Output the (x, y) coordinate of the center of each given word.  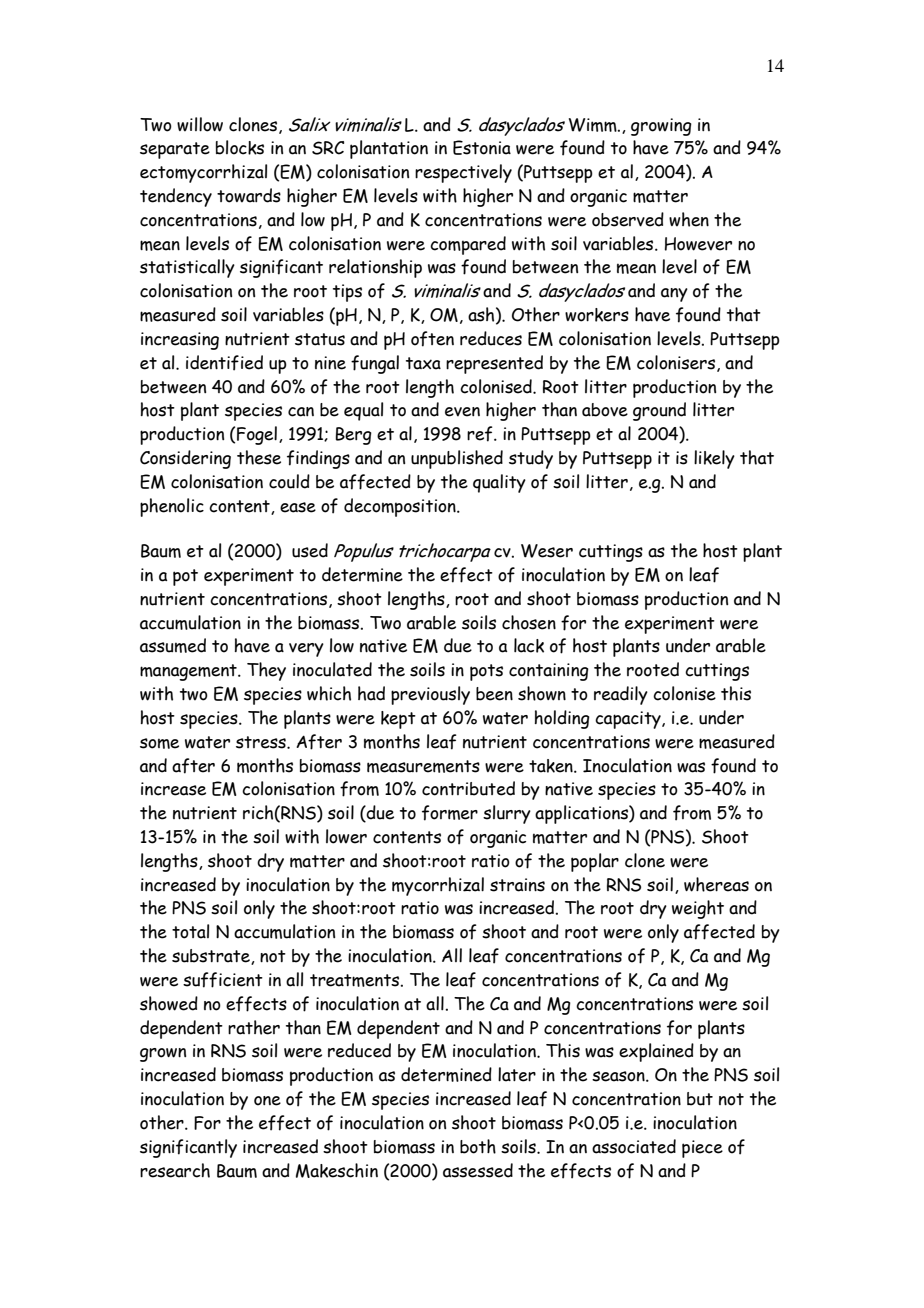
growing (661, 127)
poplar (595, 862)
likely (714, 459)
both (478, 1146)
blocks (240, 147)
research (175, 1170)
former (450, 813)
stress (262, 742)
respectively (463, 173)
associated (634, 1146)
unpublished (457, 459)
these (259, 457)
